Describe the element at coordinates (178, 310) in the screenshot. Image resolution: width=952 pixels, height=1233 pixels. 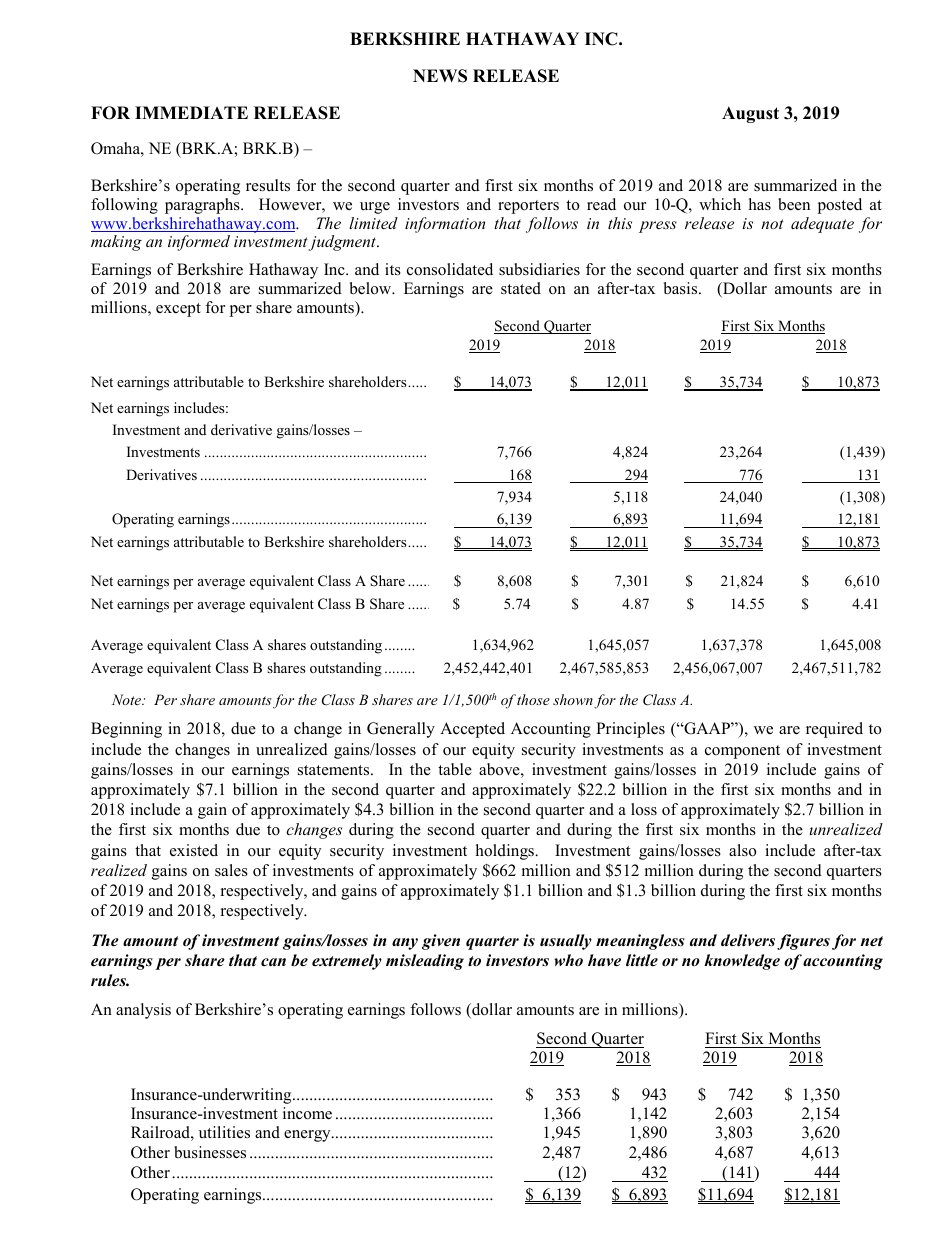
I see `except` at that location.
